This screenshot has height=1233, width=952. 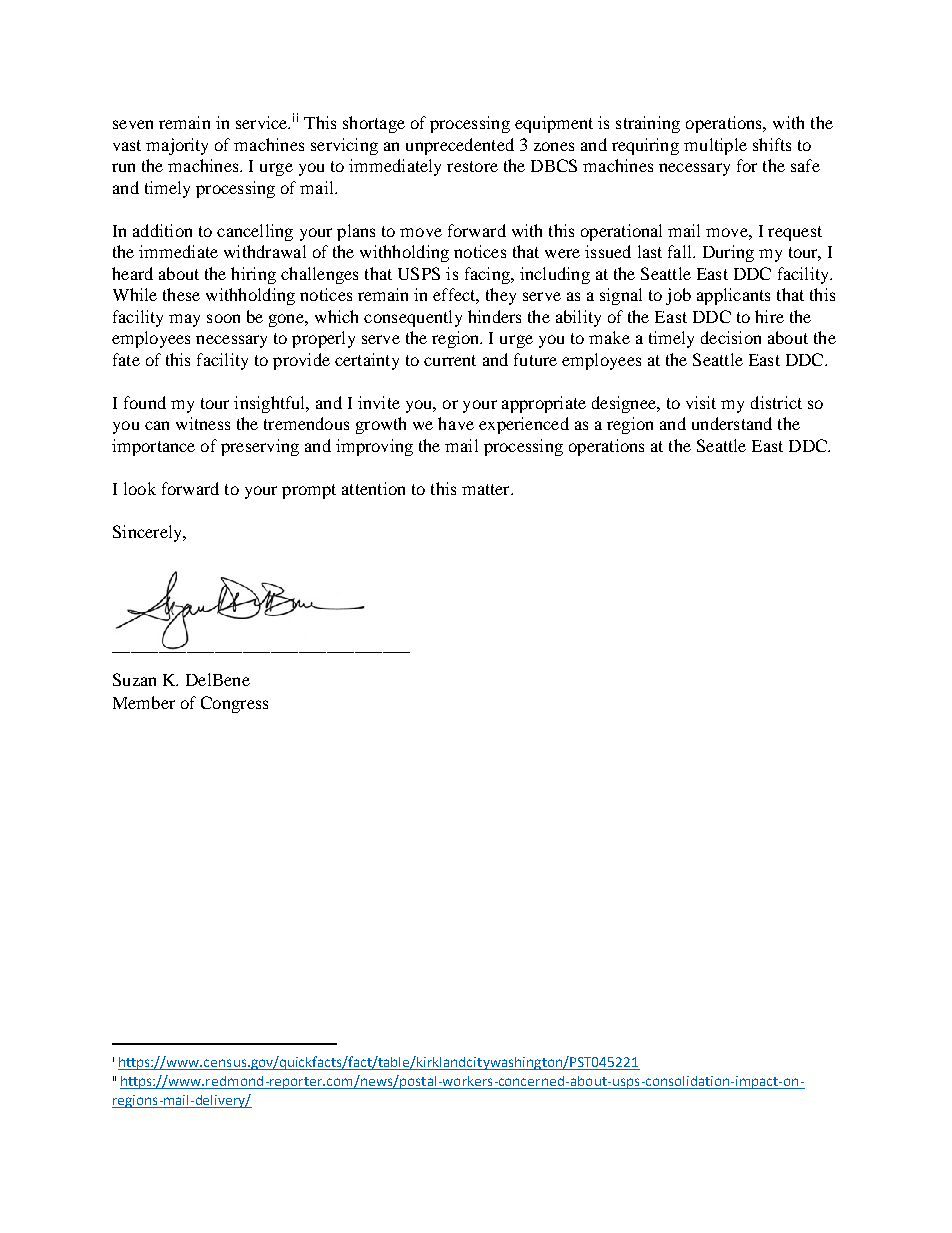 What do you see at coordinates (144, 702) in the screenshot?
I see `Member` at bounding box center [144, 702].
